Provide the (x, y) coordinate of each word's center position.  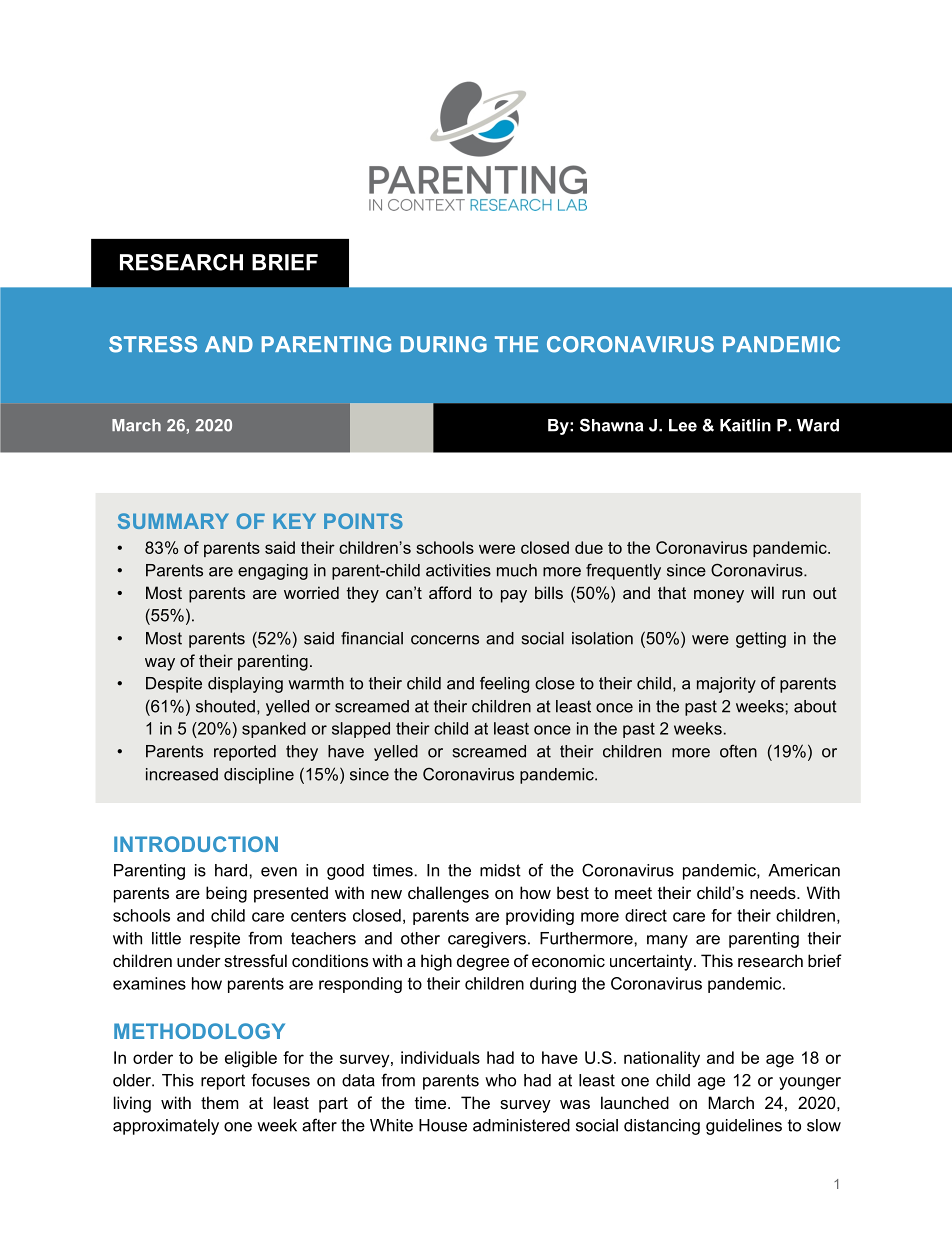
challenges (448, 894)
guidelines (744, 1127)
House (443, 1125)
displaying (245, 685)
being (226, 894)
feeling (504, 684)
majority (726, 685)
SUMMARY (173, 521)
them (220, 1102)
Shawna (612, 425)
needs (774, 892)
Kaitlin (745, 425)
